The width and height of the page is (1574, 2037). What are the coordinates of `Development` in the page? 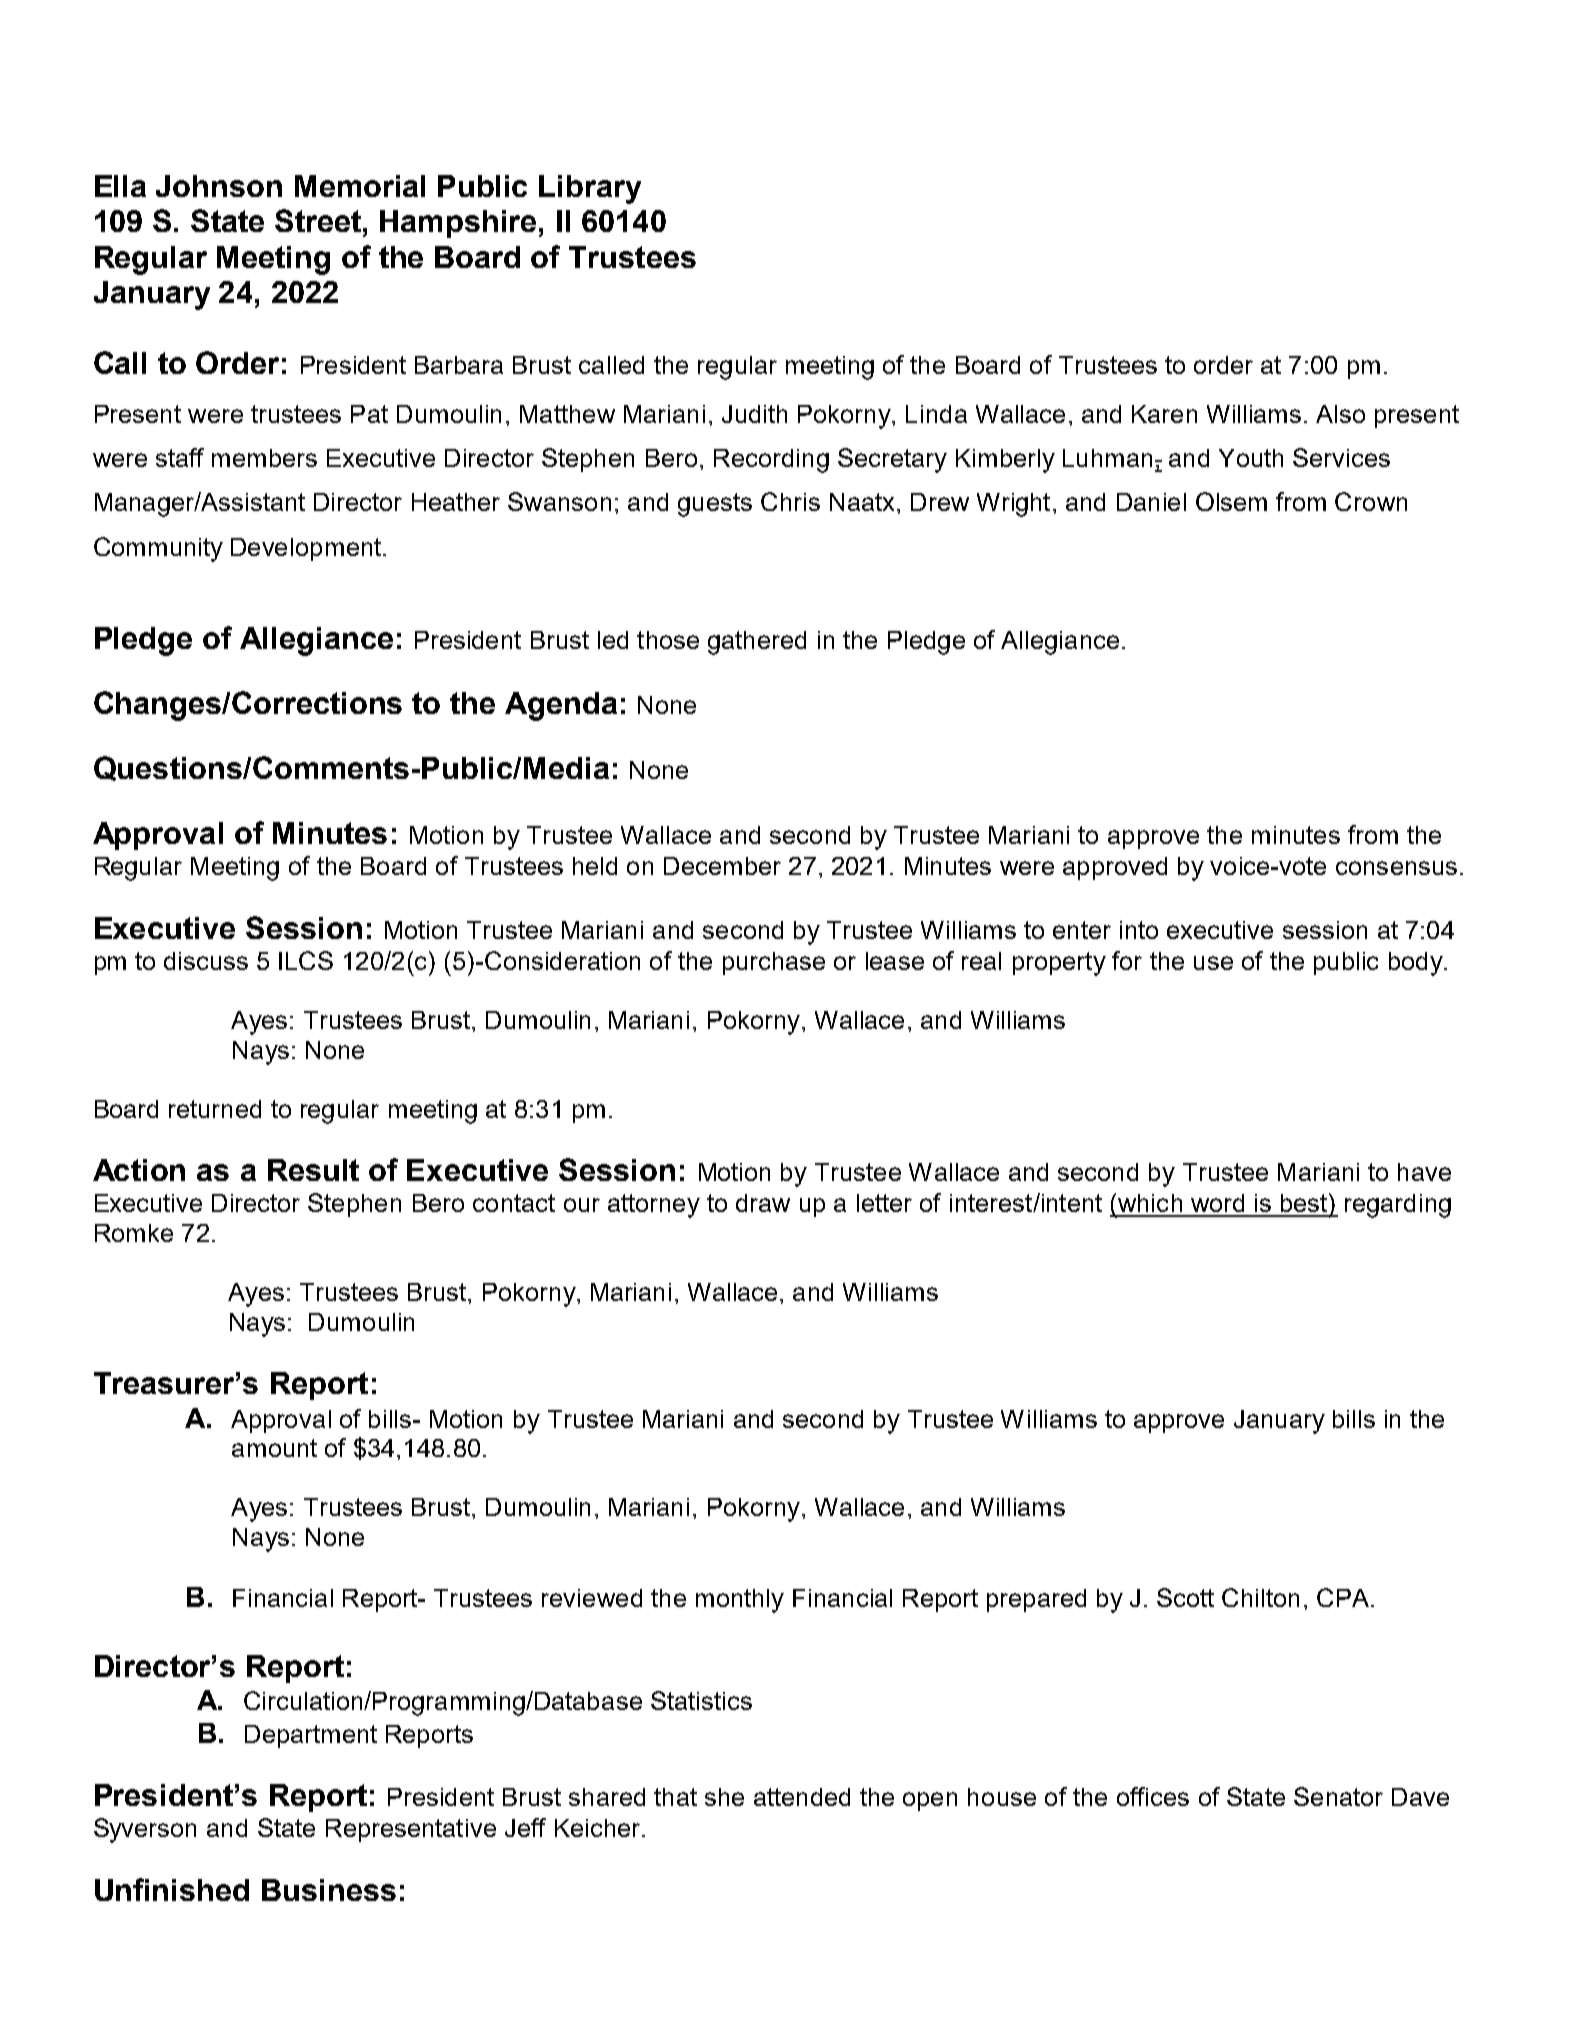 It's located at (306, 549).
